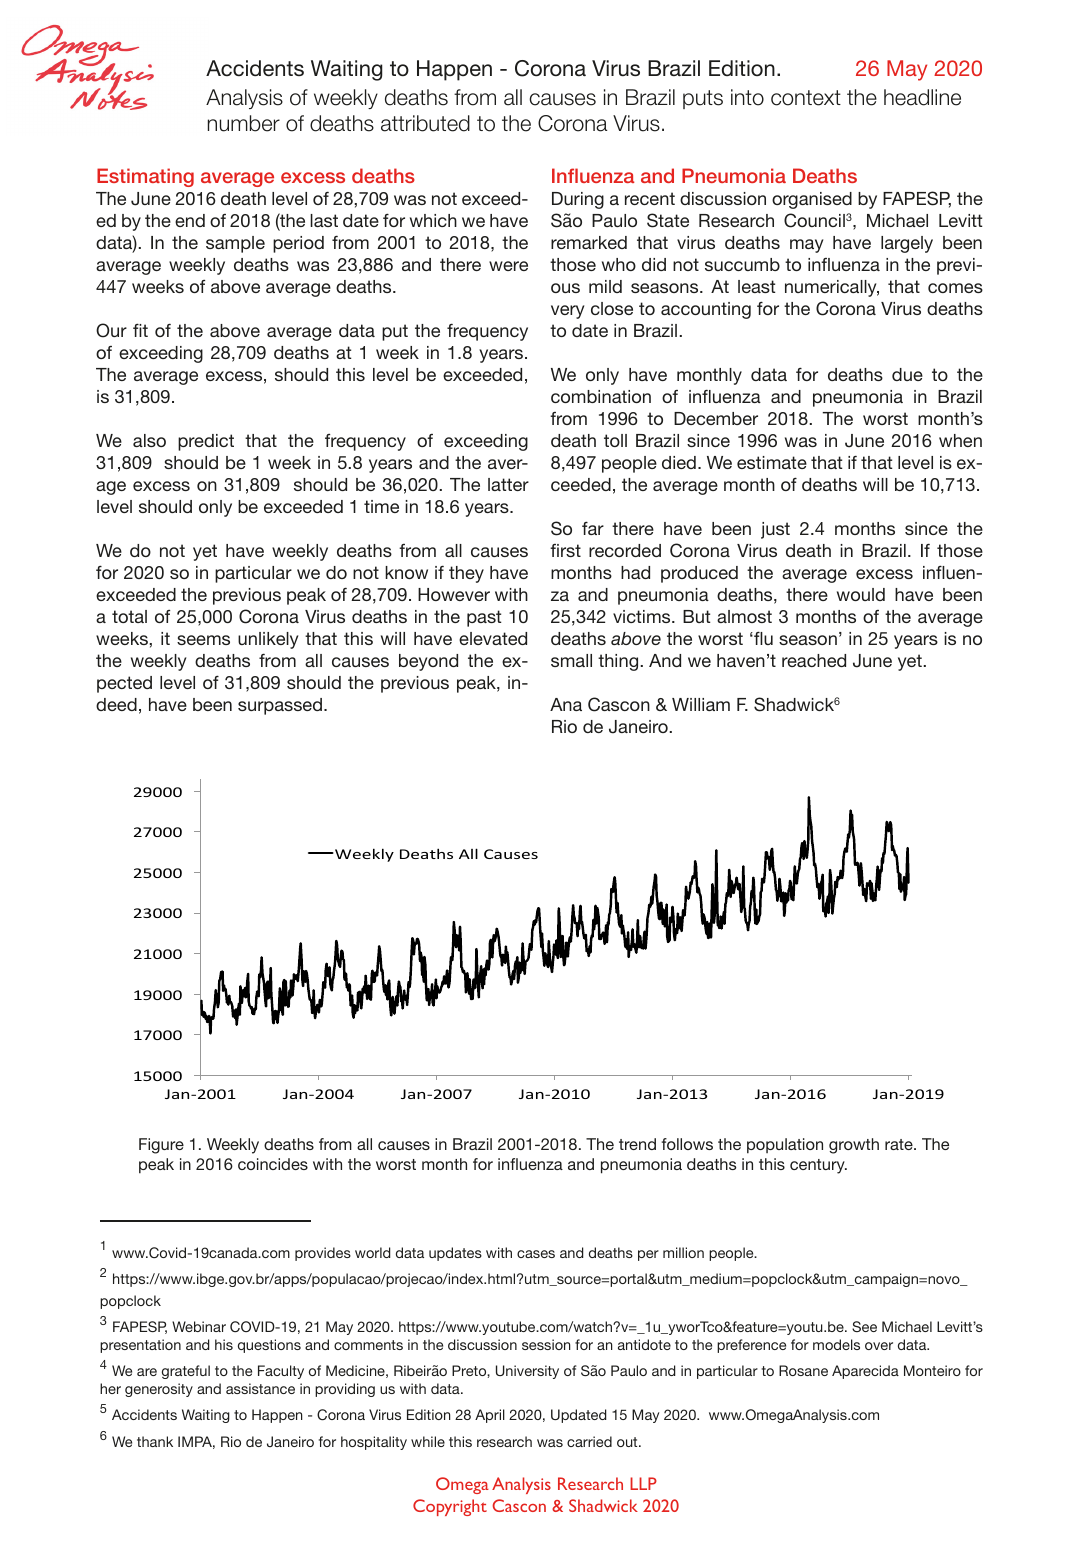 The width and height of the page is (1092, 1544). What do you see at coordinates (818, 1166) in the page?
I see `century` at bounding box center [818, 1166].
